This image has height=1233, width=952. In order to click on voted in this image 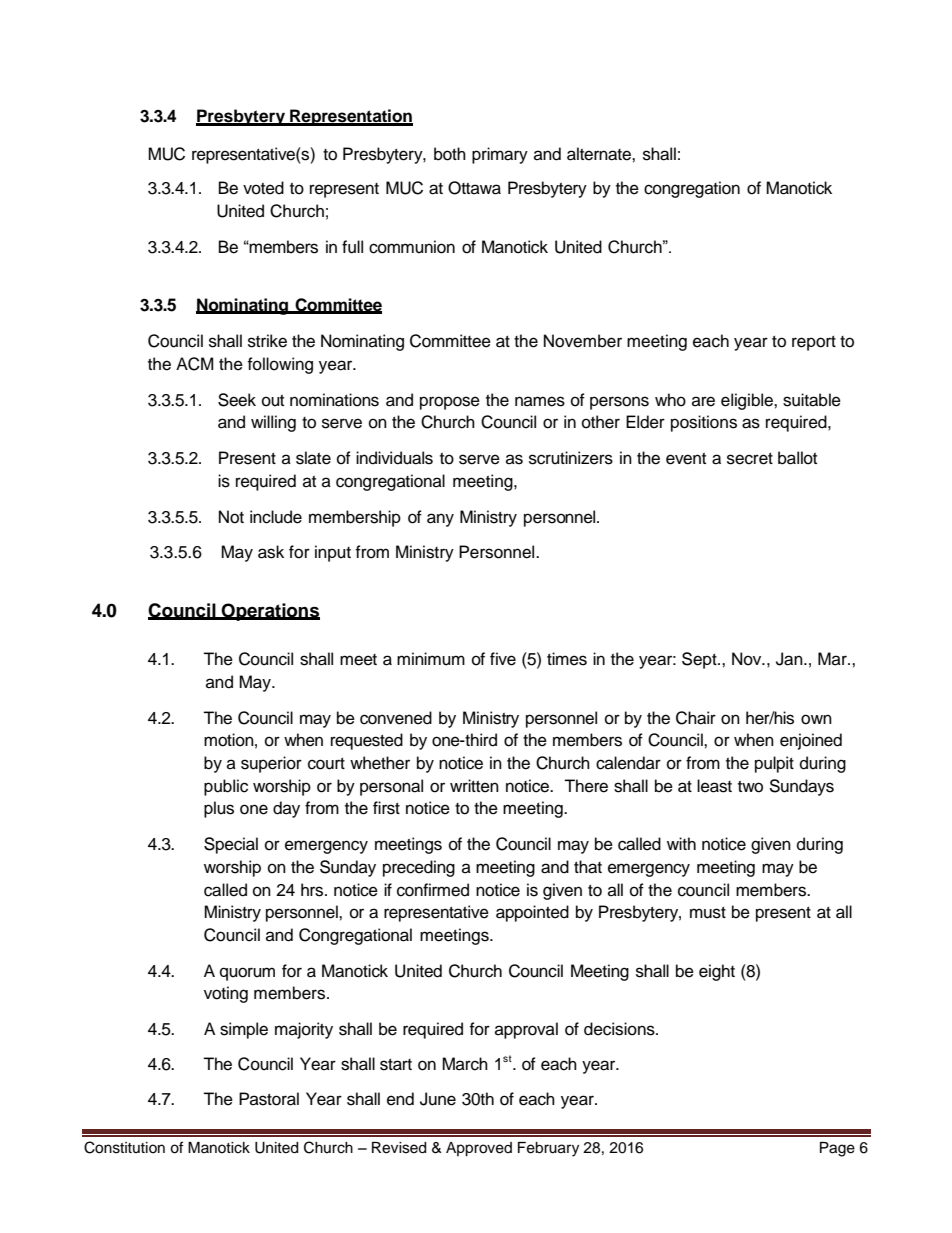, I will do `click(263, 188)`.
